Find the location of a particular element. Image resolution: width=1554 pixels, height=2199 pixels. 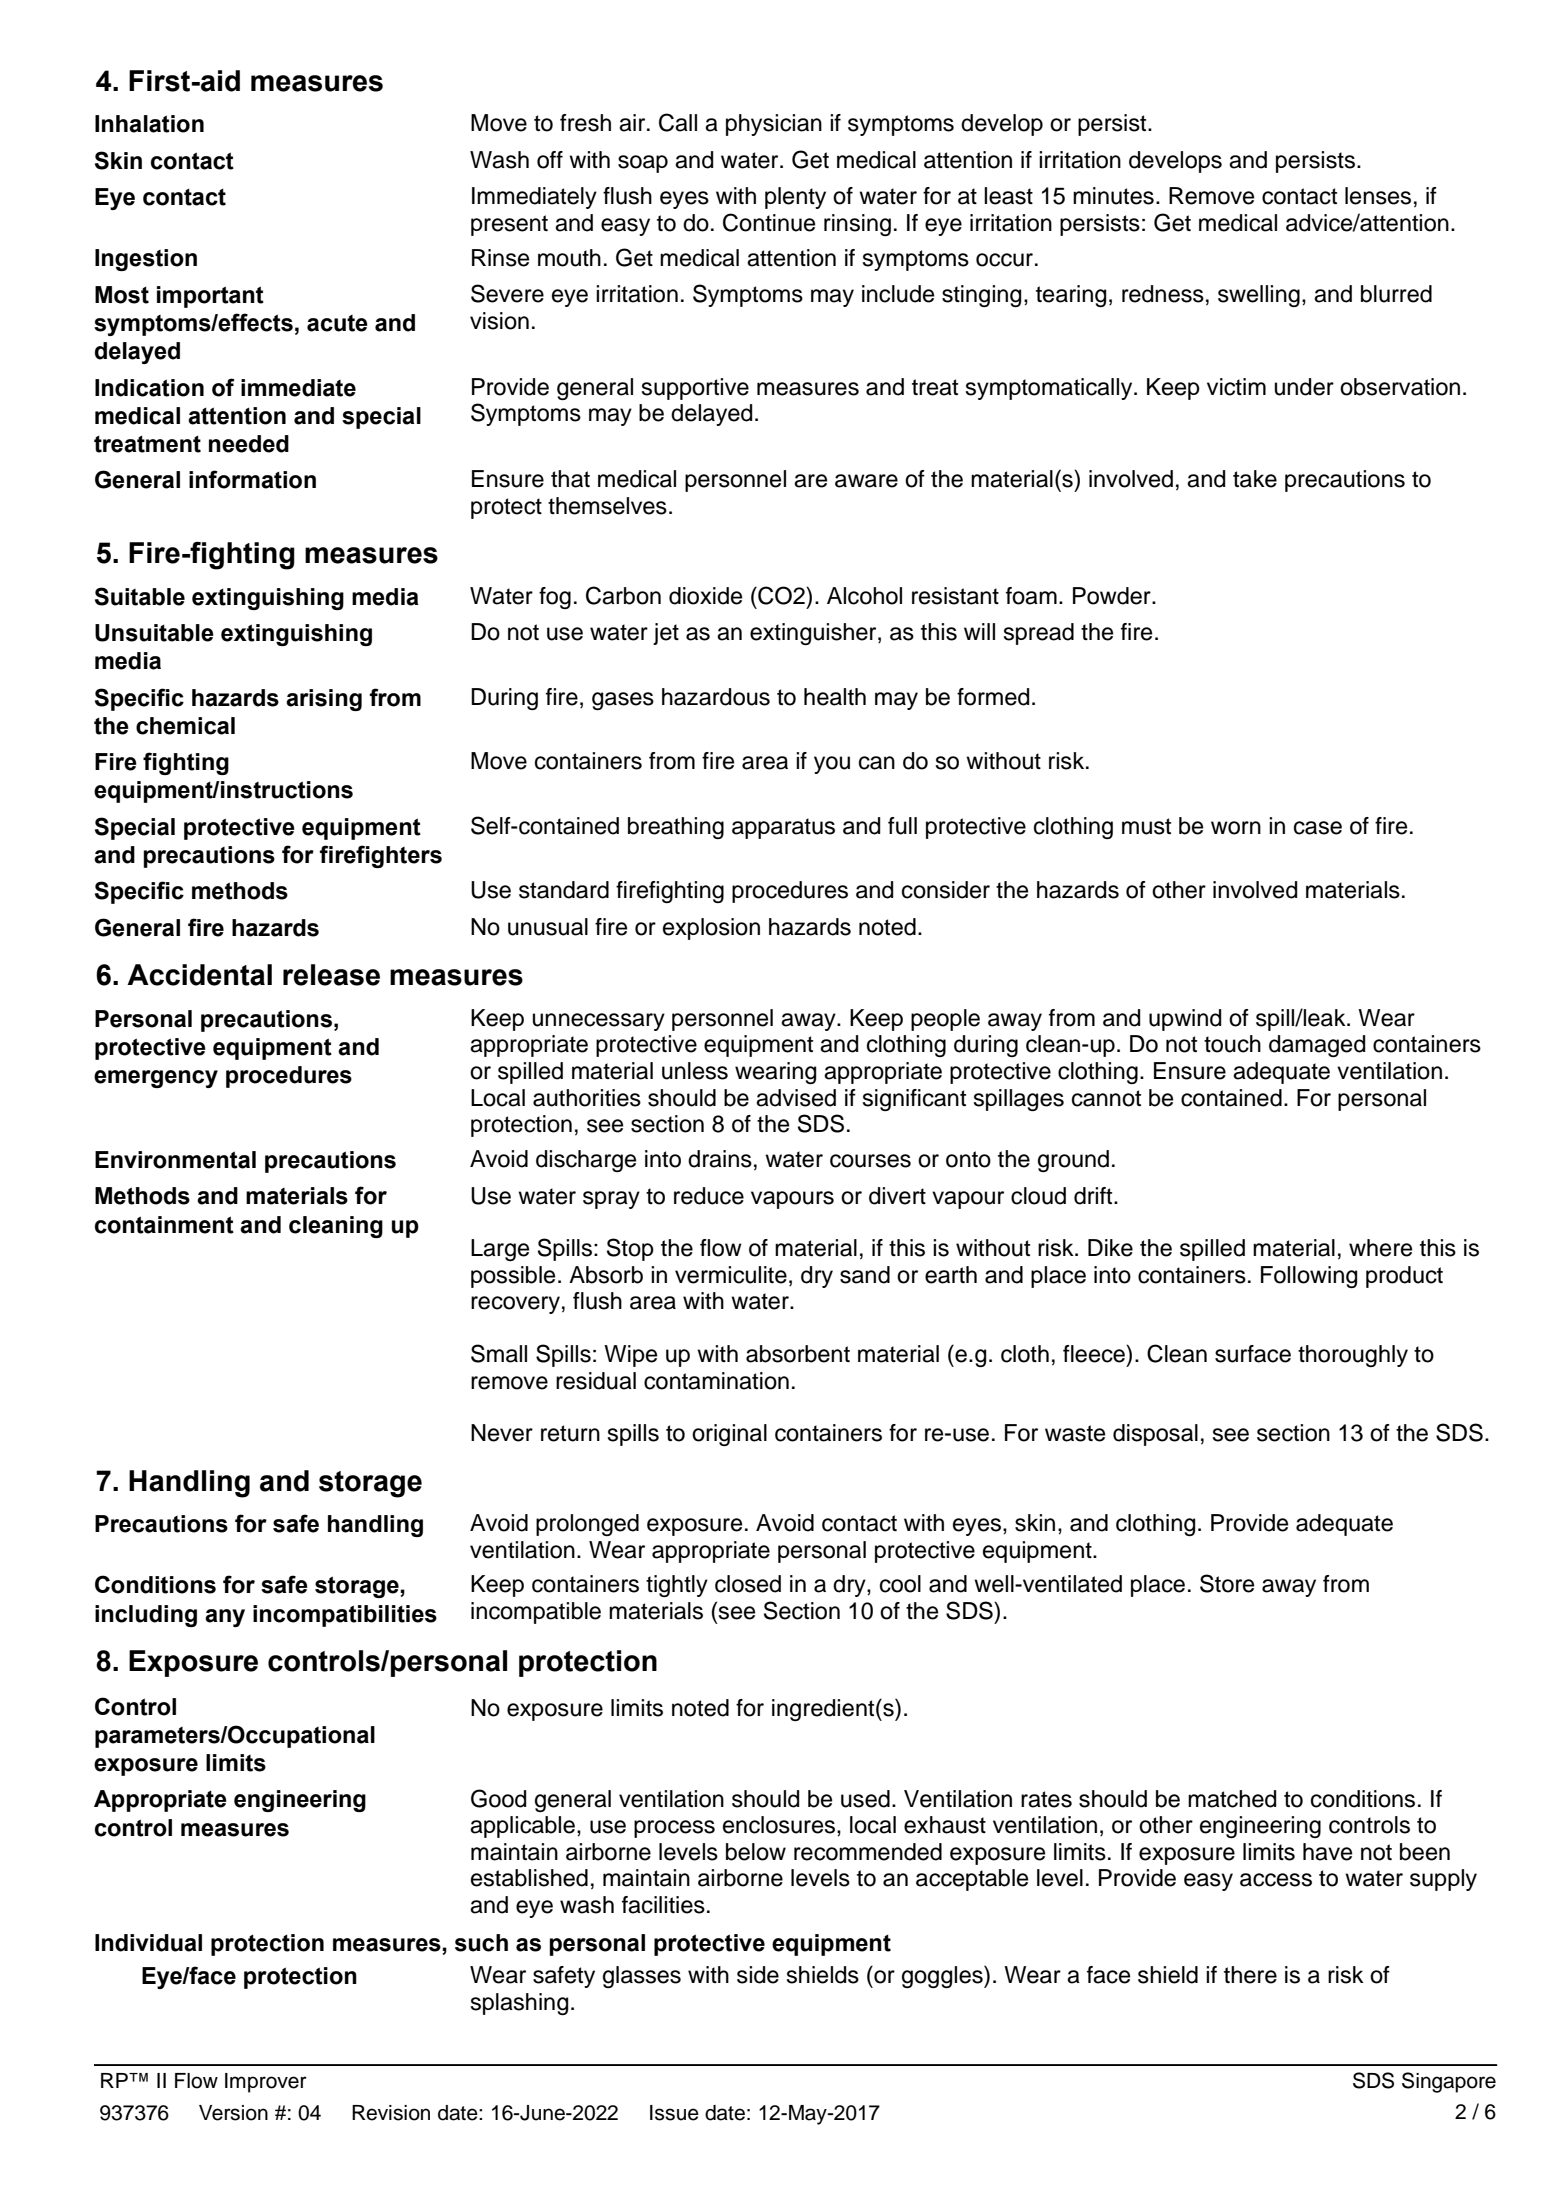

Store is located at coordinates (1227, 1583).
